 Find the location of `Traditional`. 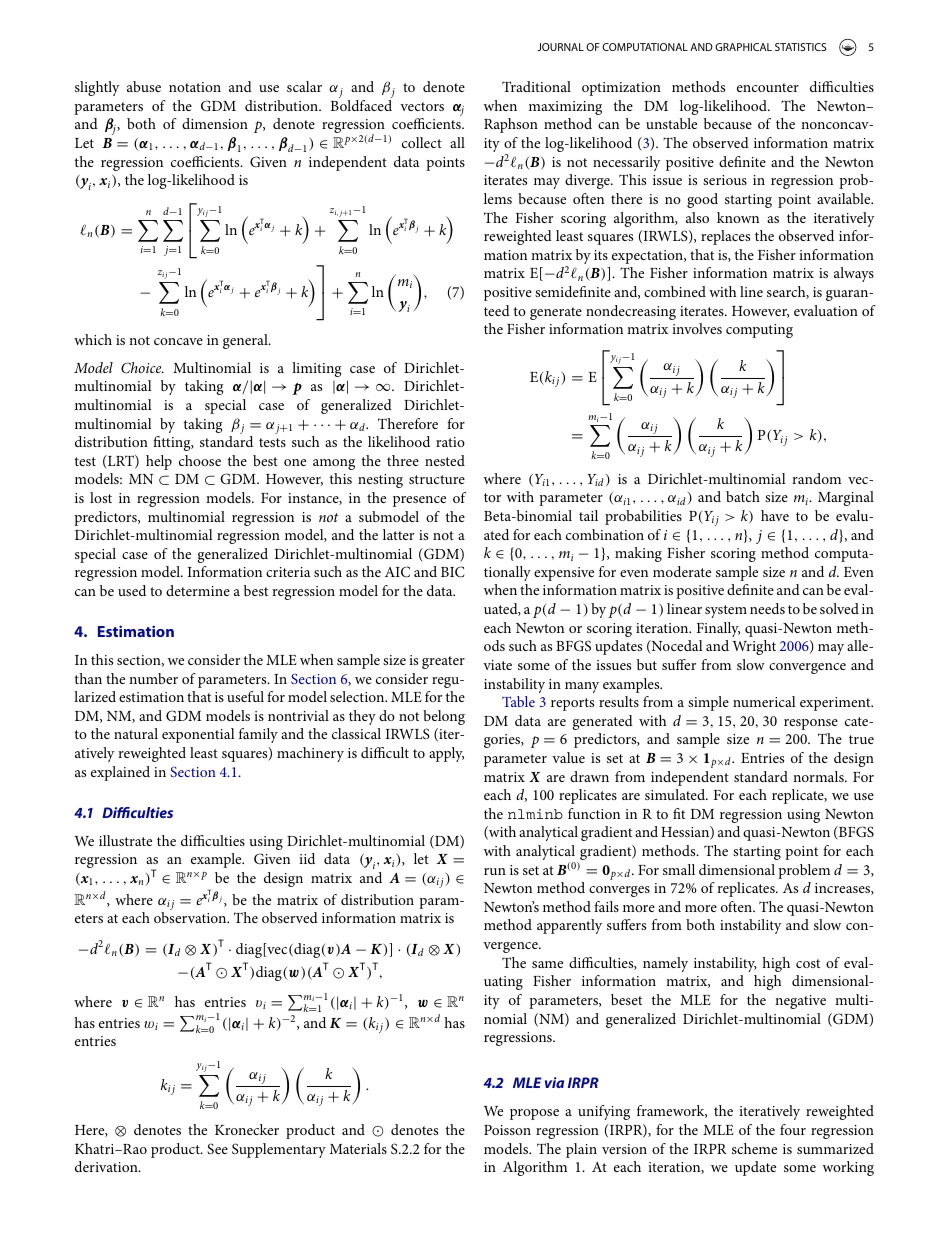

Traditional is located at coordinates (536, 86).
